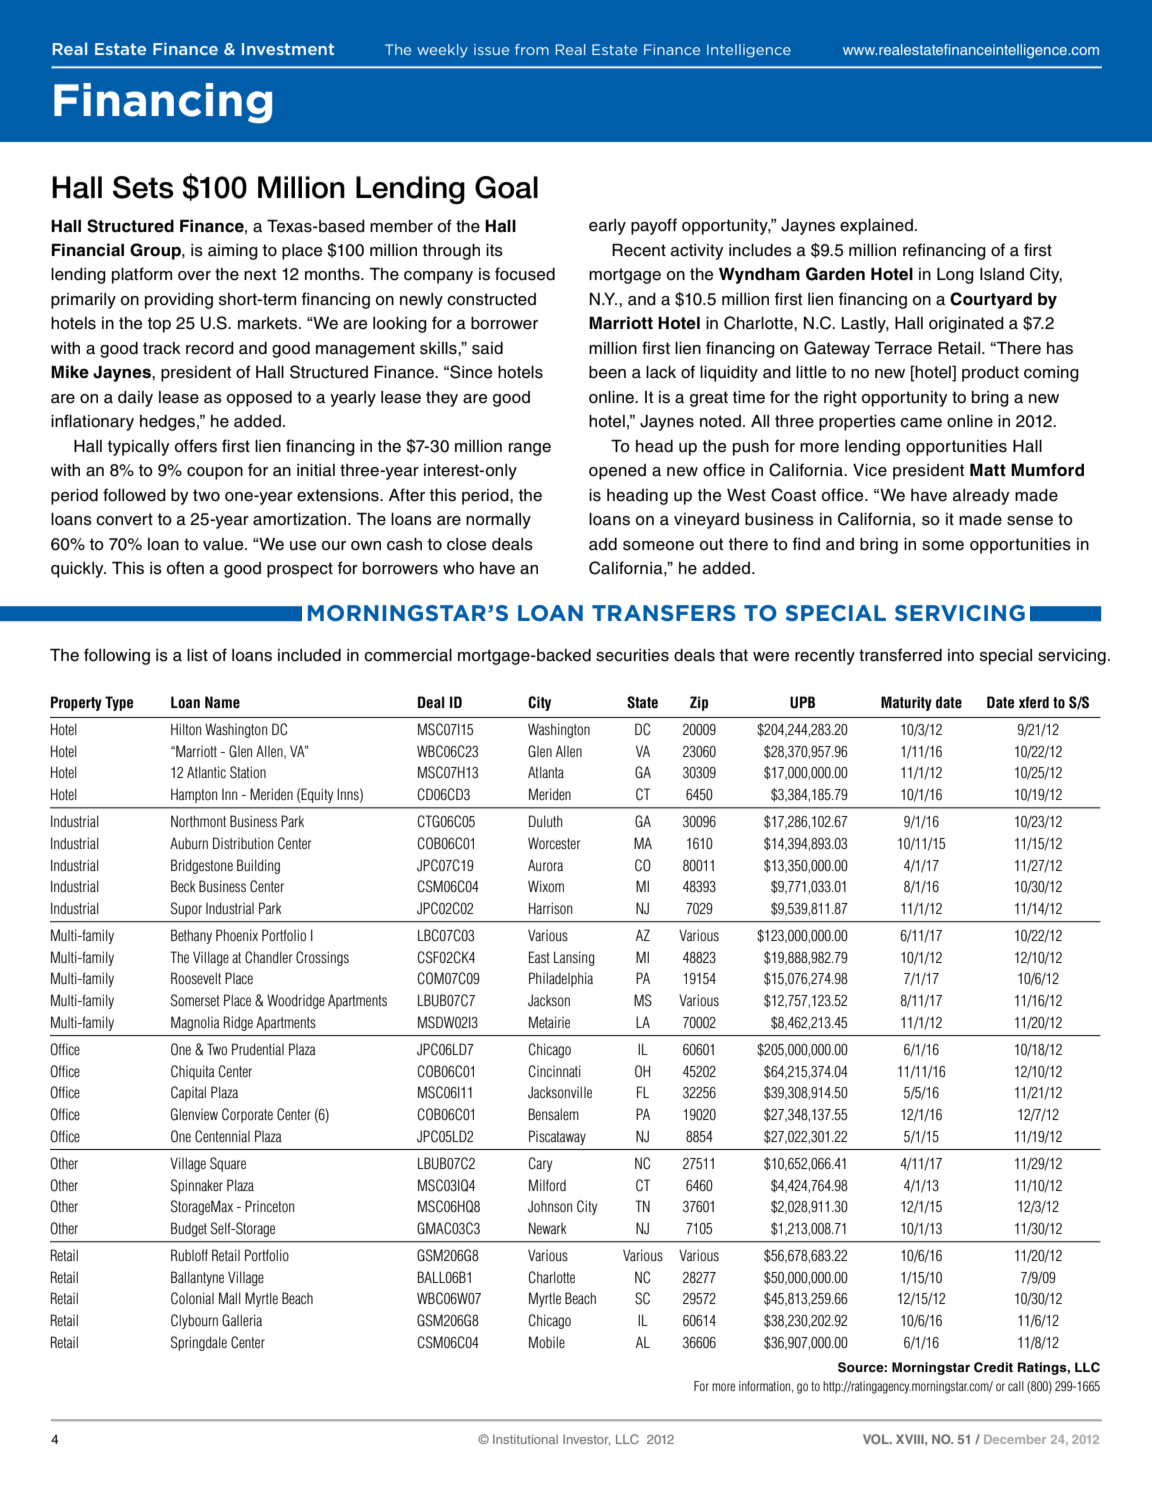  I want to click on Investor, so click(586, 1440).
